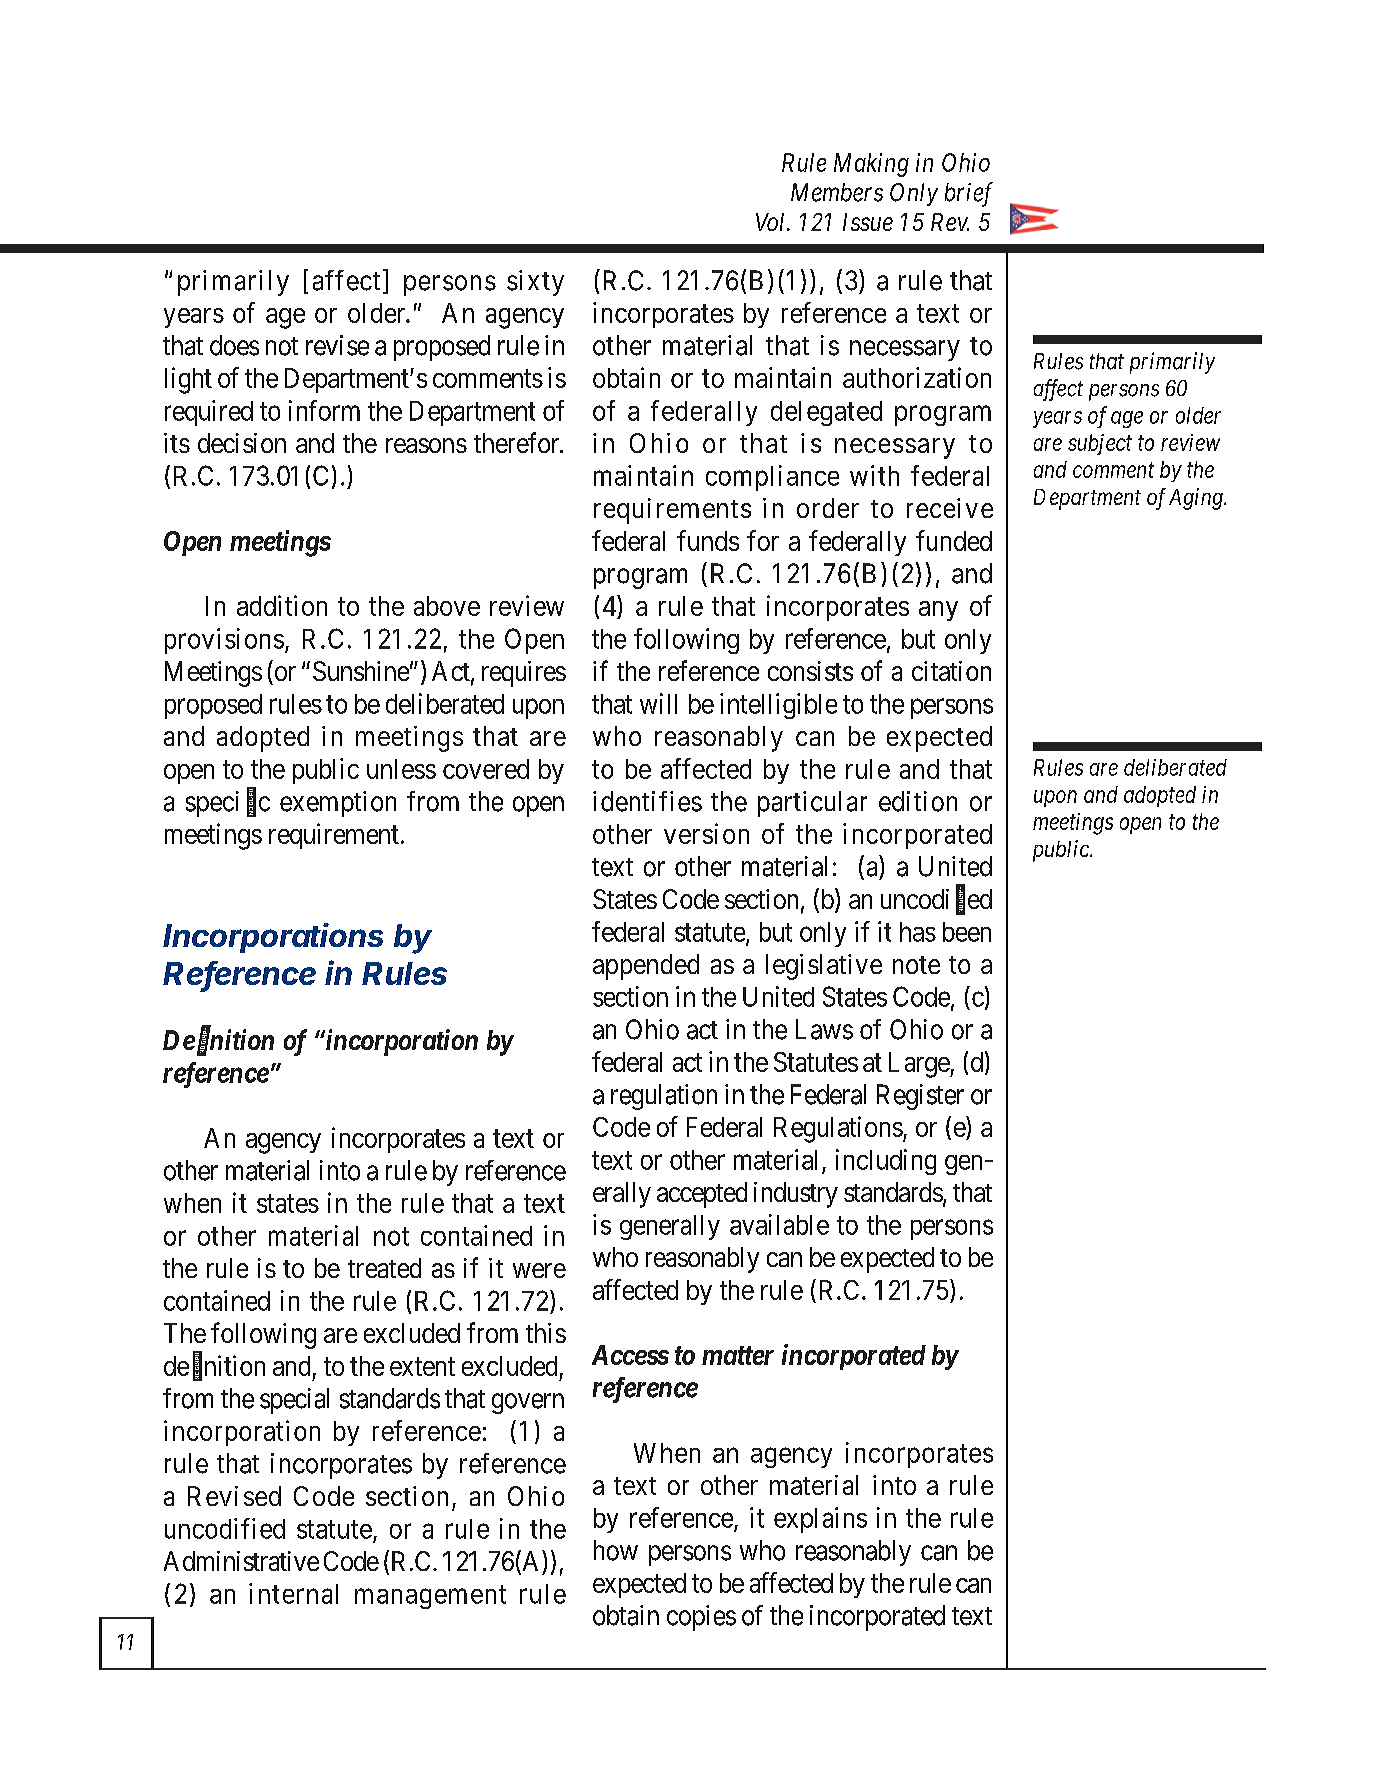  What do you see at coordinates (920, 1097) in the screenshot?
I see `Register` at bounding box center [920, 1097].
